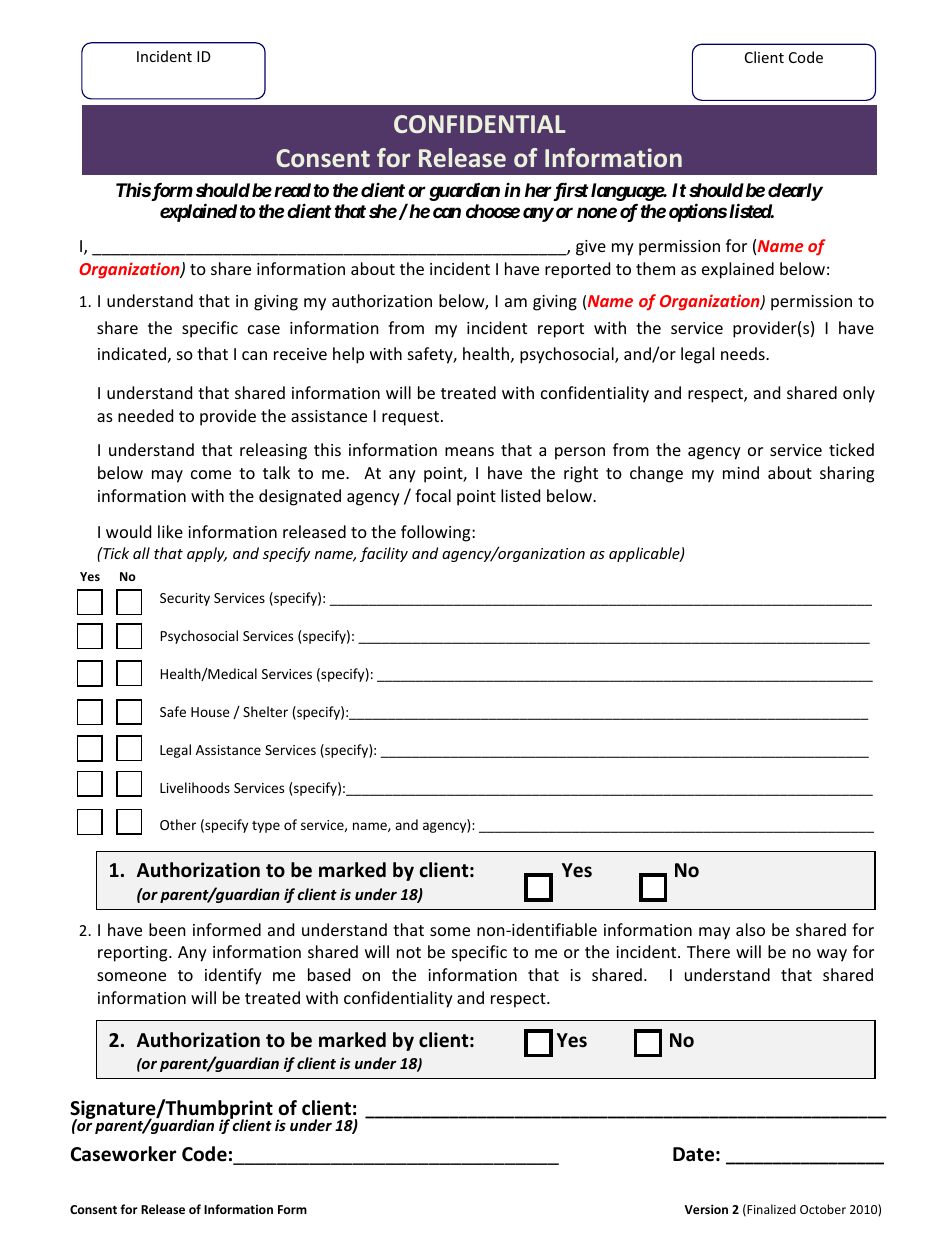  What do you see at coordinates (570, 191) in the page?
I see `first` at bounding box center [570, 191].
